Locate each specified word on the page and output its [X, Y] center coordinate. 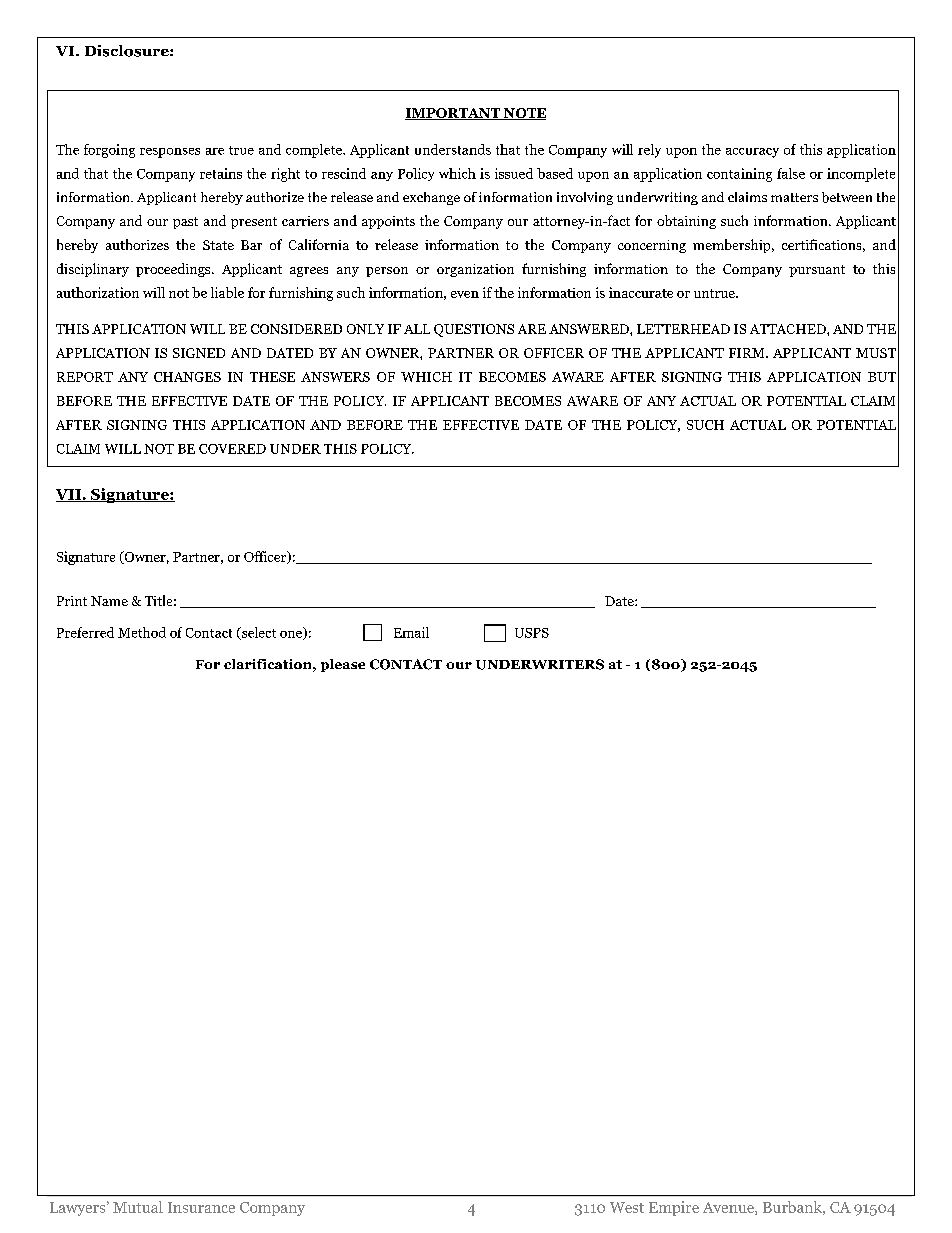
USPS [532, 633]
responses [170, 153]
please [343, 665]
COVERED [232, 449]
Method [142, 632]
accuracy [752, 153]
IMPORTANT [453, 114]
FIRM [748, 353]
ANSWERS [335, 377]
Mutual [138, 1207]
